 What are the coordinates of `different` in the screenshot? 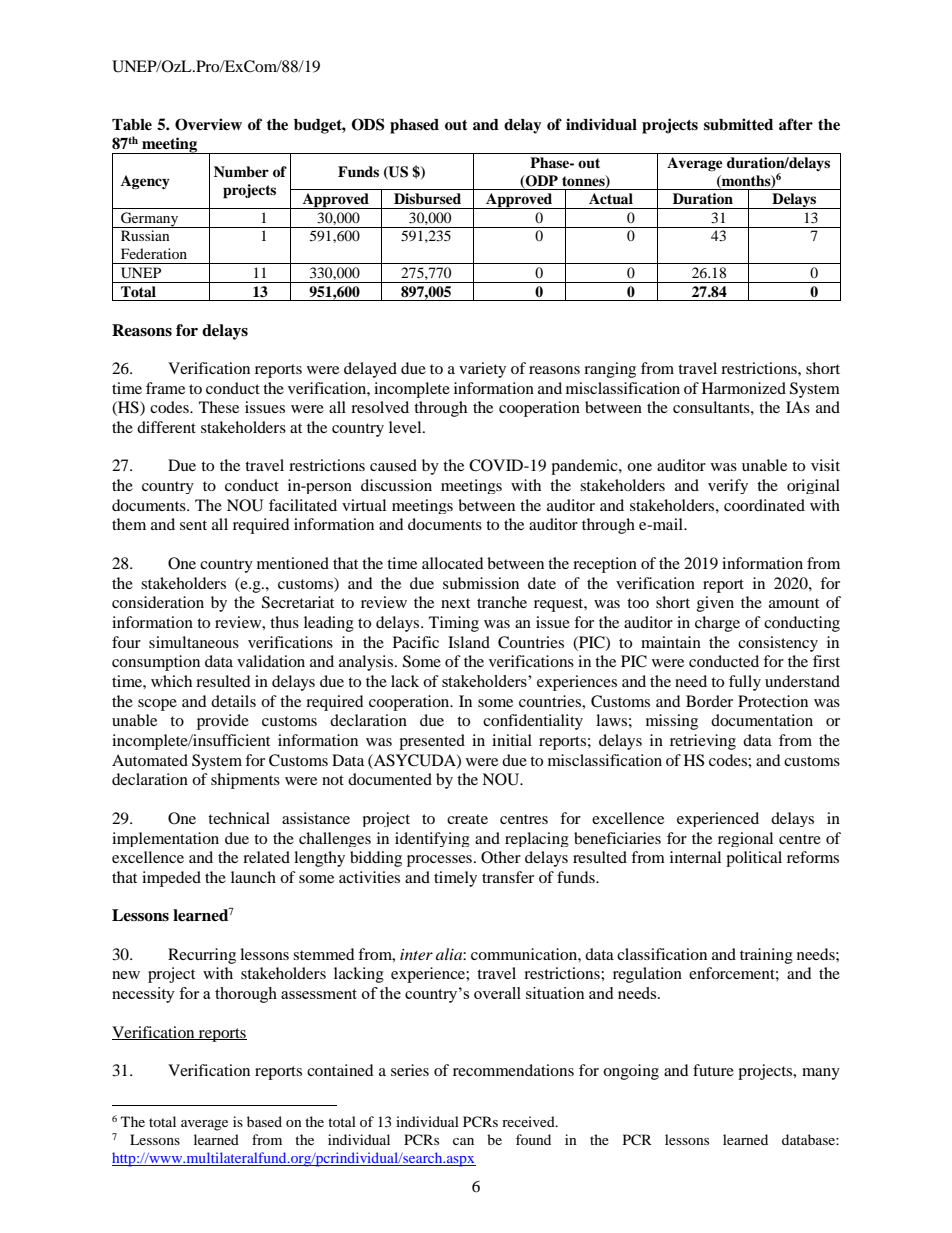 It's located at (166, 427).
